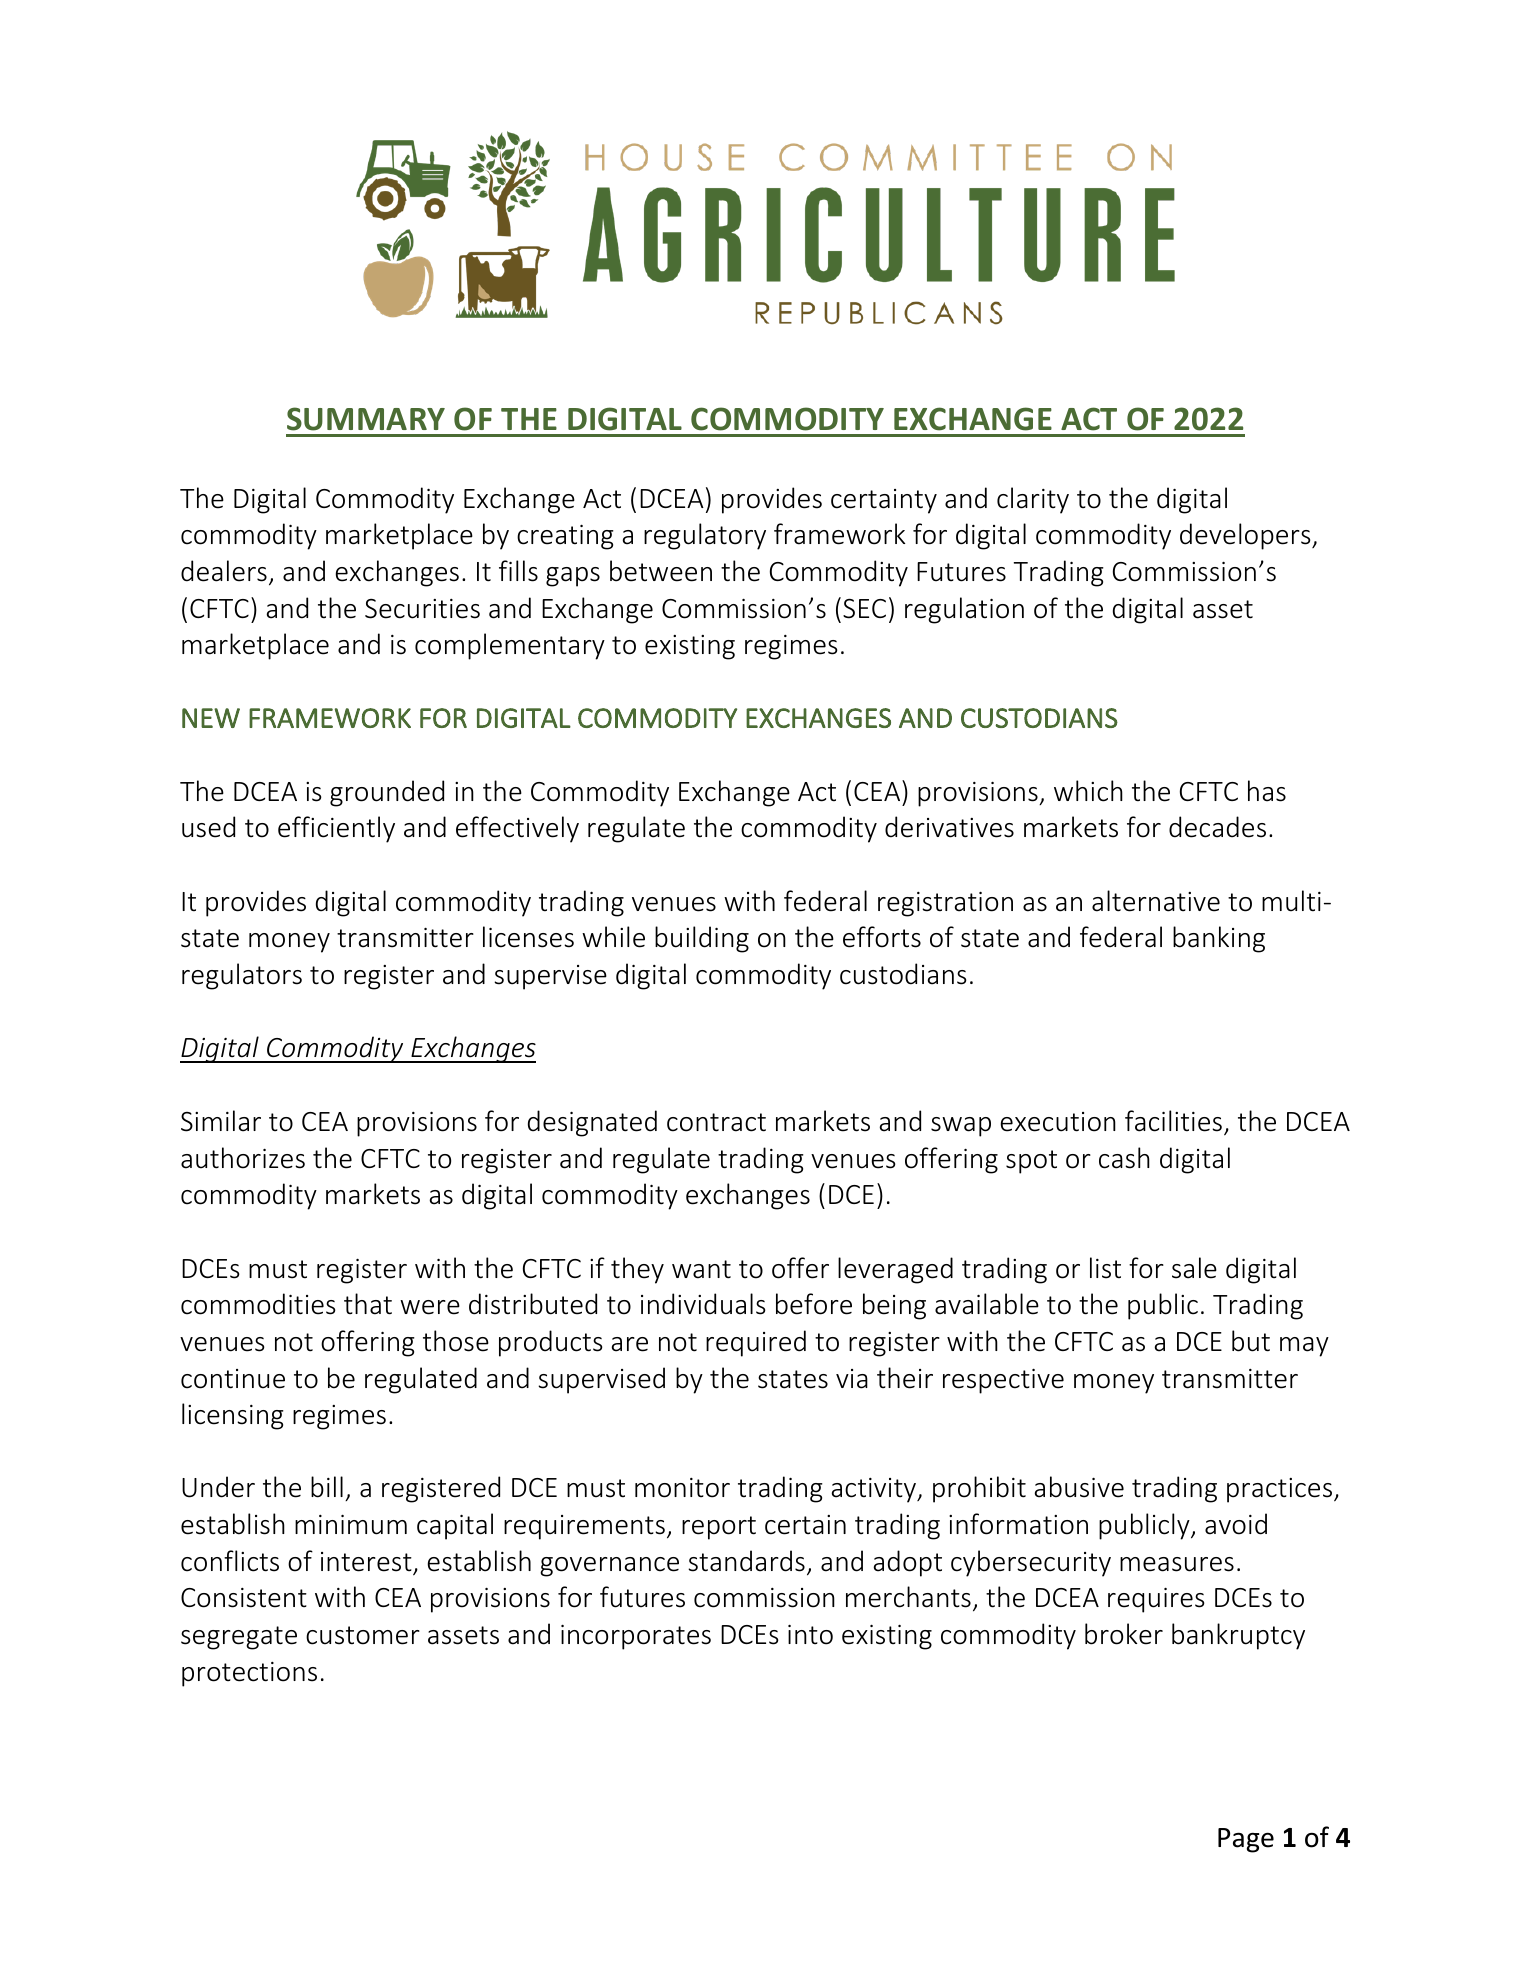  Describe the element at coordinates (243, 1158) in the screenshot. I see `authorizes` at that location.
